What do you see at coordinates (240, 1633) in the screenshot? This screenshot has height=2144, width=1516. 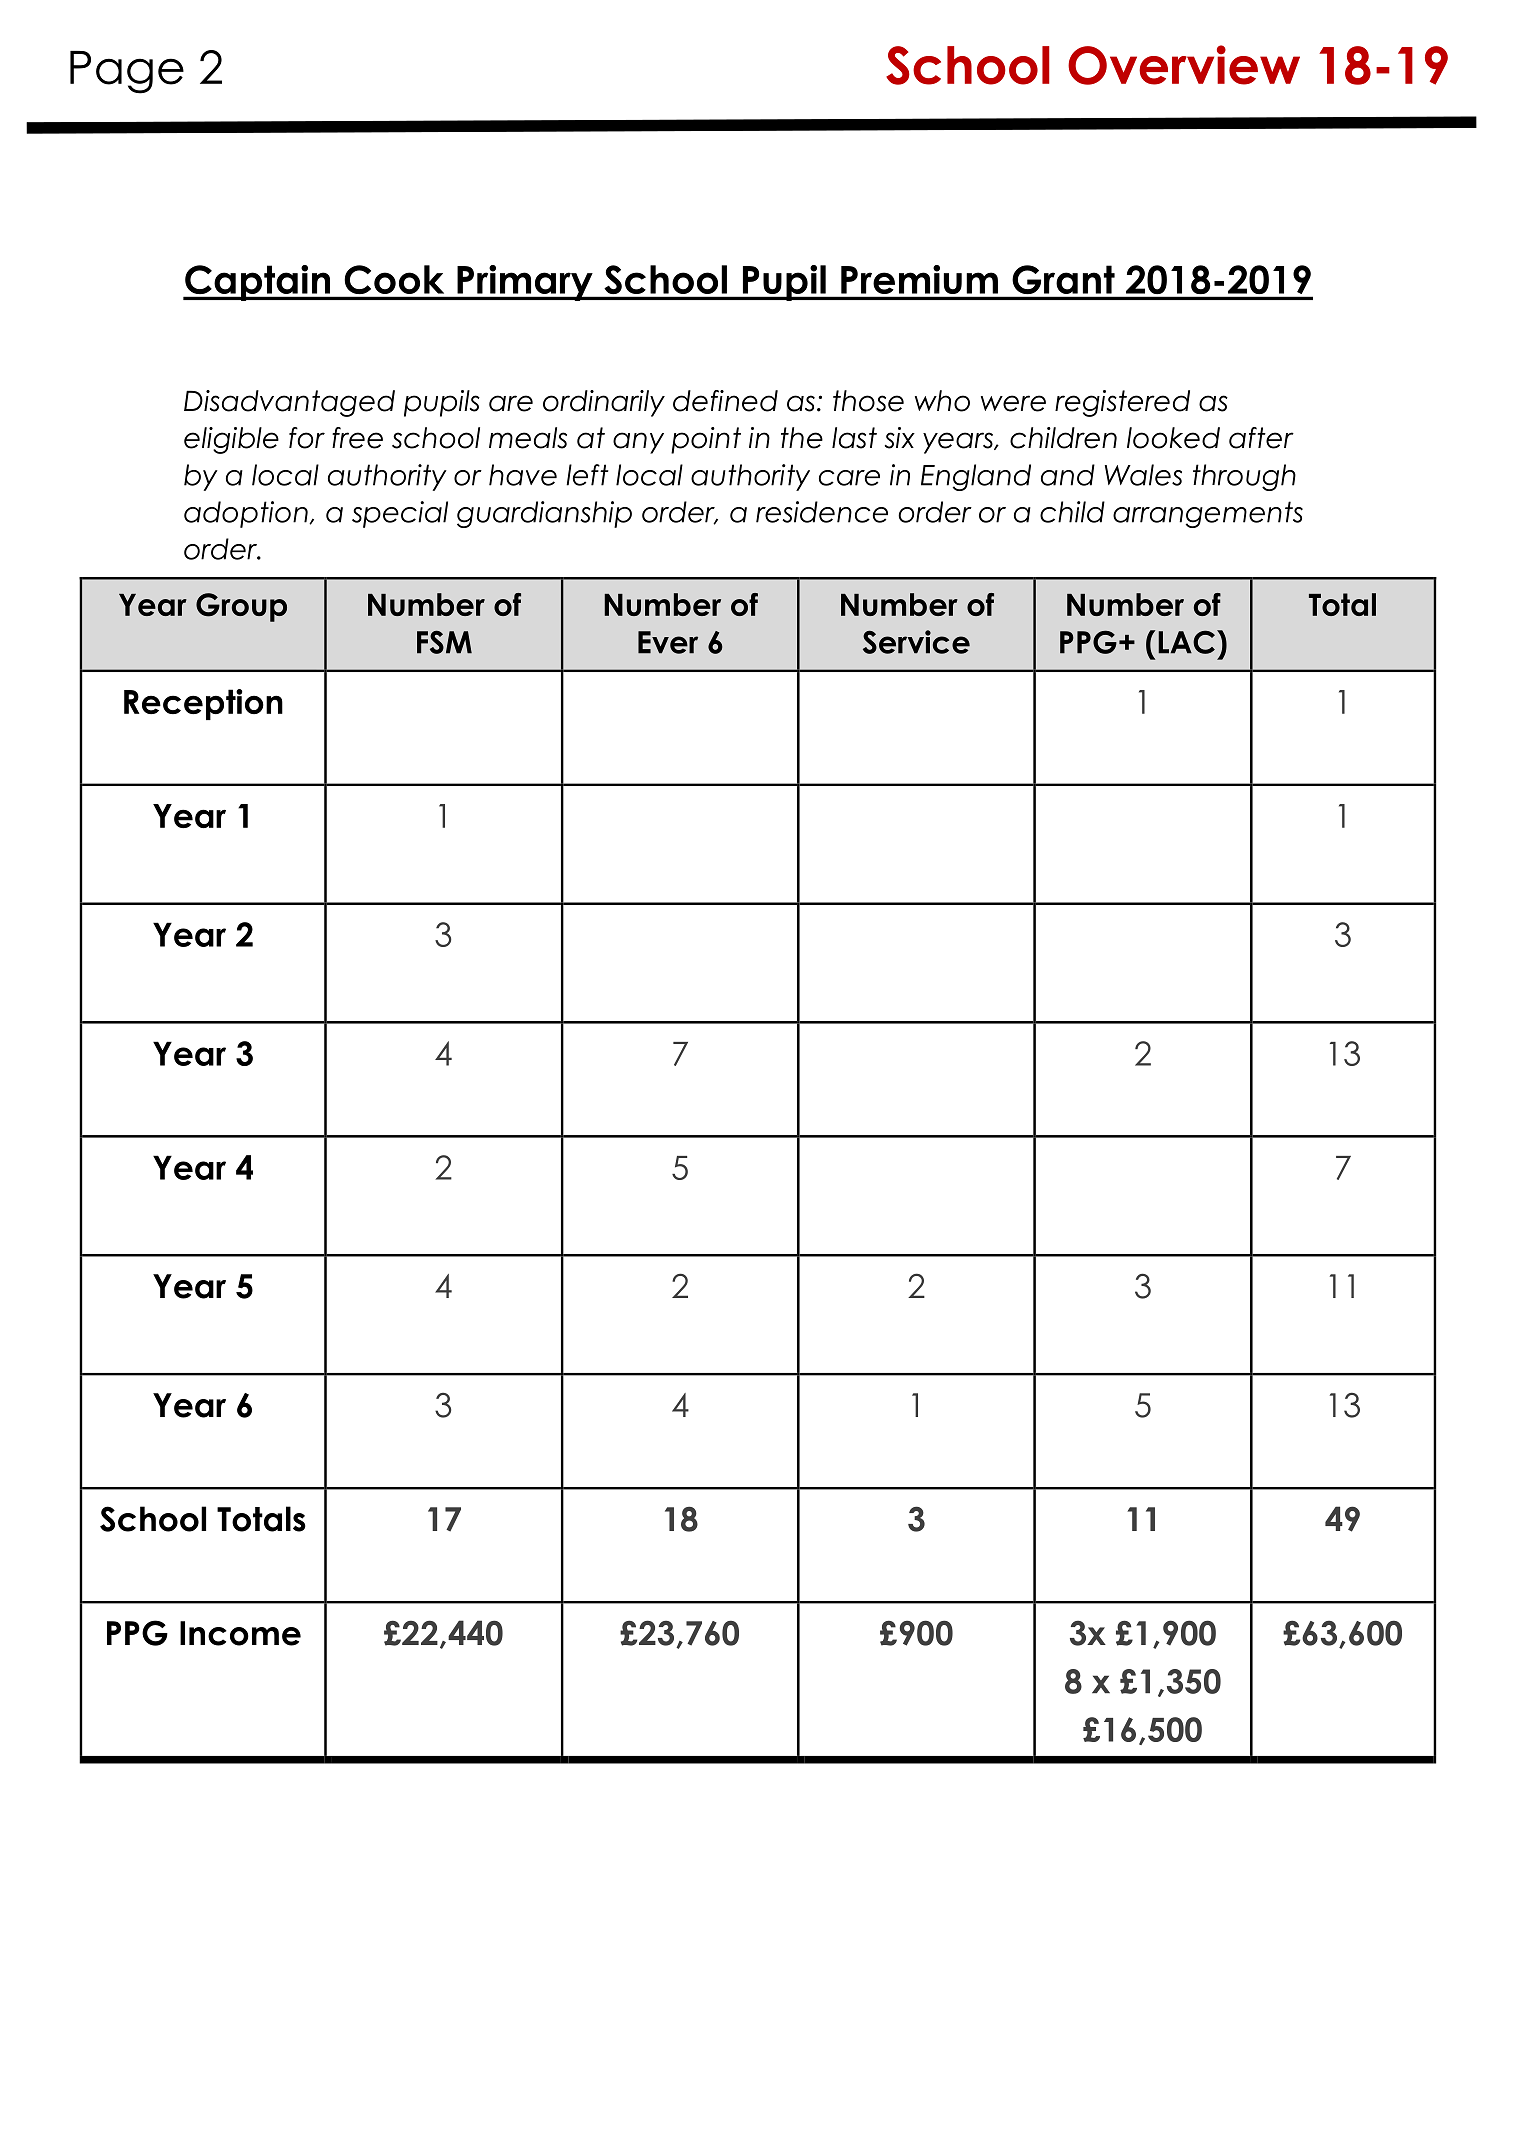 I see `Income` at bounding box center [240, 1633].
